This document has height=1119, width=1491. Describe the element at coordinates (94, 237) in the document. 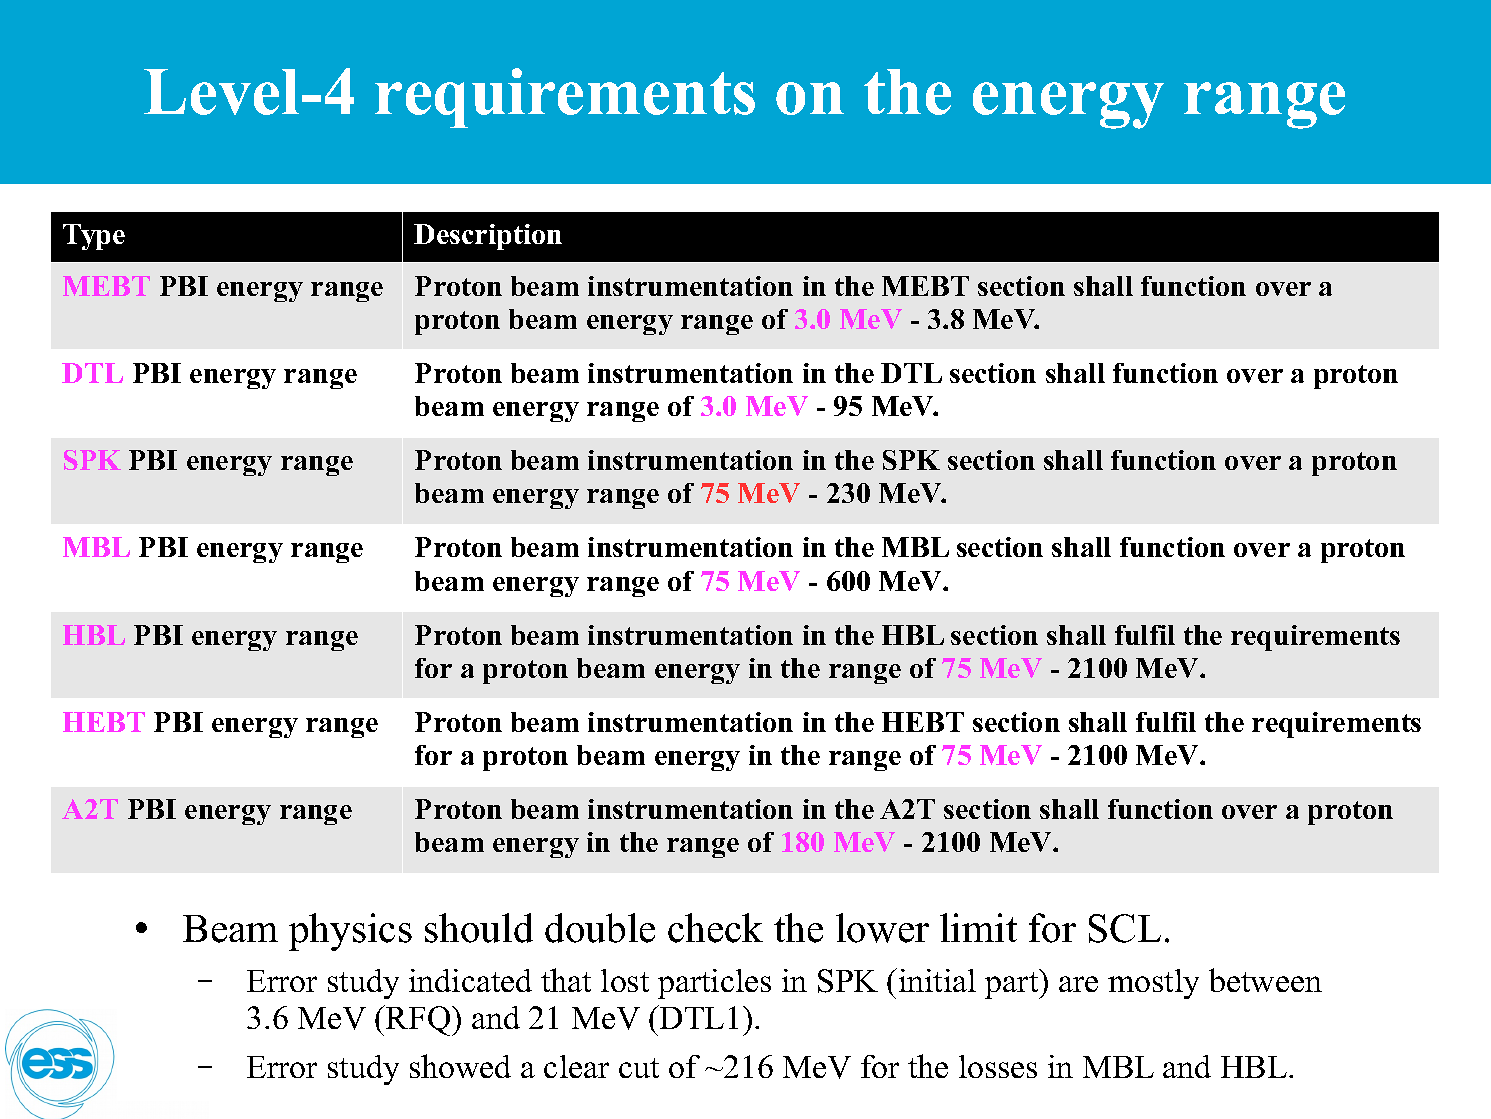

I see `Type` at that location.
